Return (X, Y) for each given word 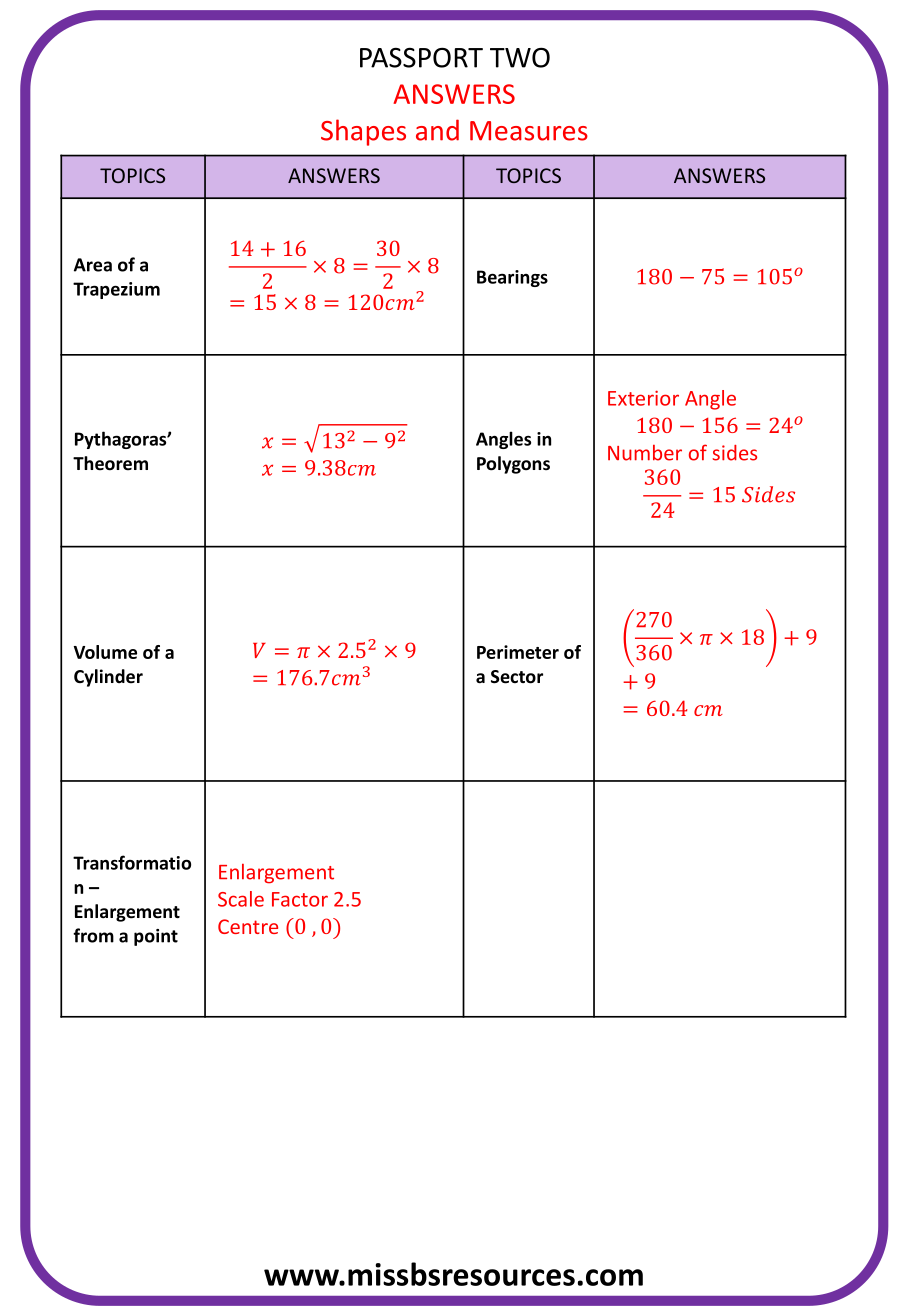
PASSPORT (421, 57)
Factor (300, 899)
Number (645, 453)
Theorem (110, 463)
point (156, 937)
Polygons (513, 465)
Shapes (363, 132)
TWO (520, 57)
